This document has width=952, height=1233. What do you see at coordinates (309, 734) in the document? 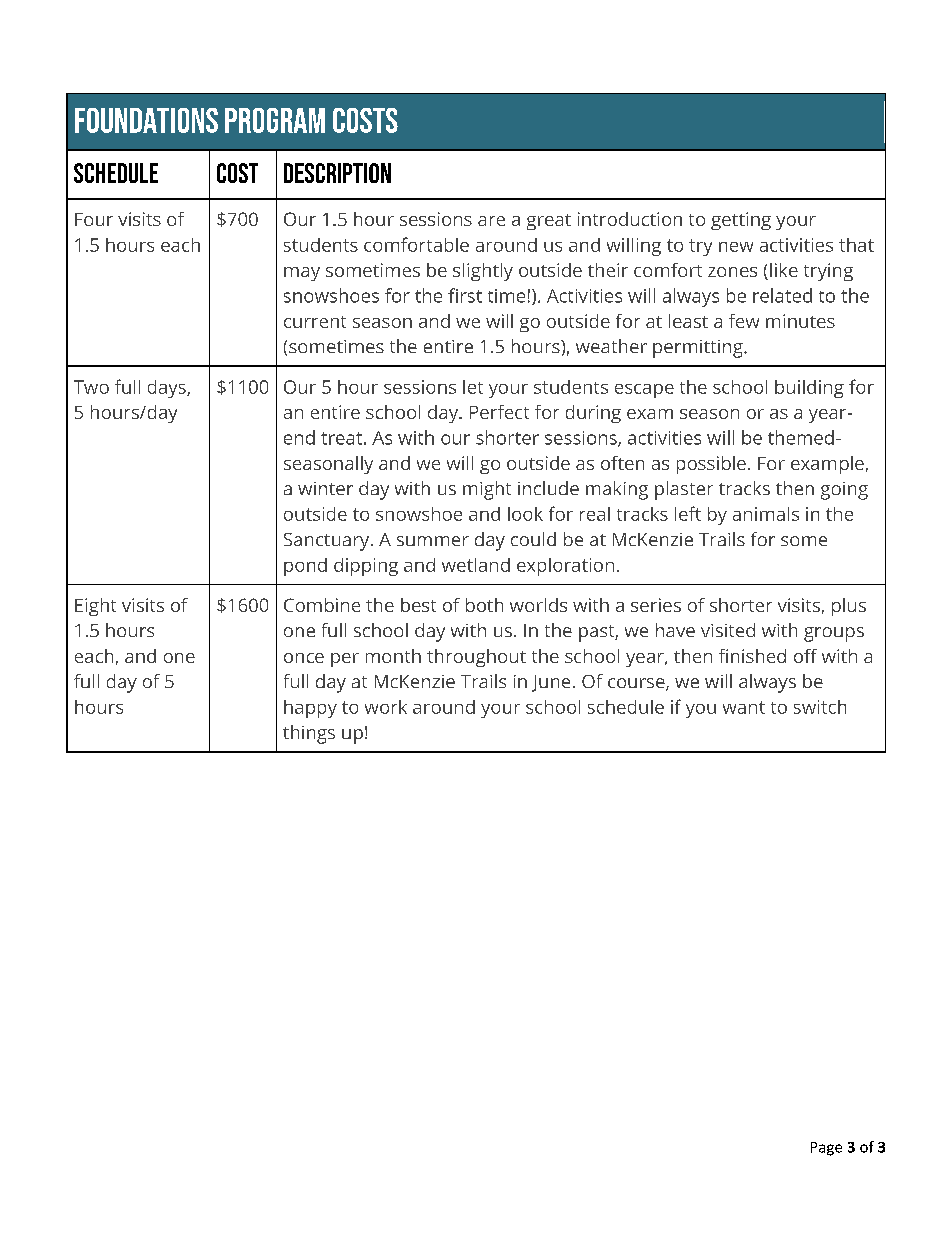
I see `things` at bounding box center [309, 734].
